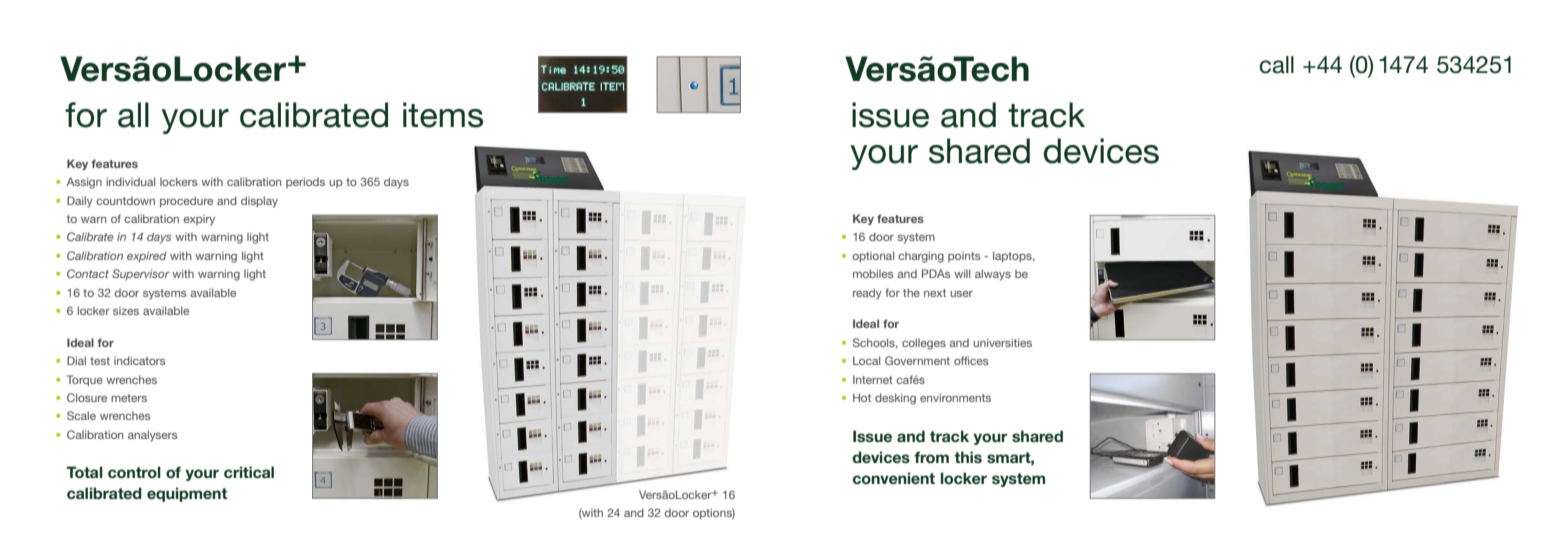 This screenshot has height=554, width=1568. I want to click on periods, so click(305, 182).
